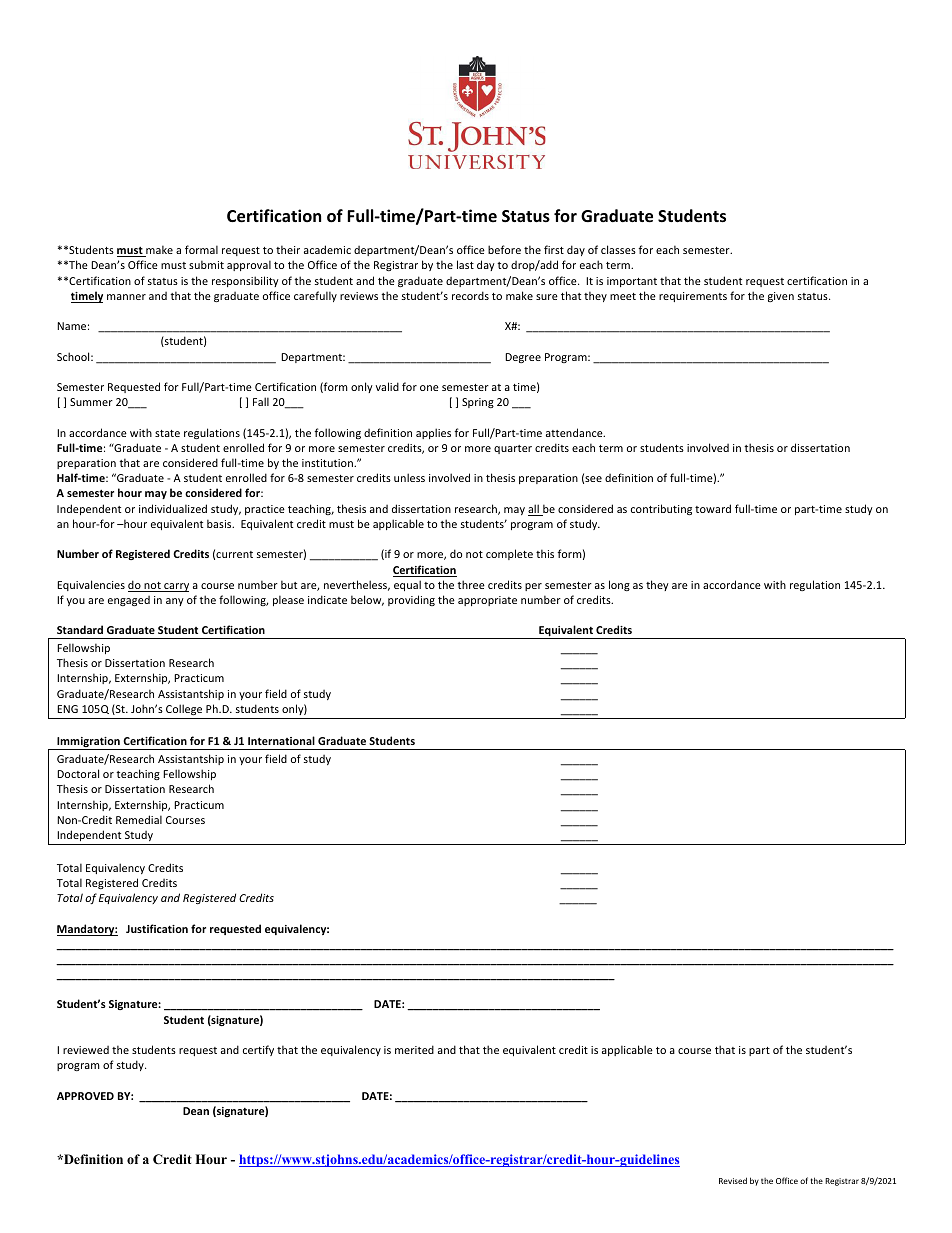 This screenshot has height=1233, width=952. I want to click on College, so click(184, 709).
